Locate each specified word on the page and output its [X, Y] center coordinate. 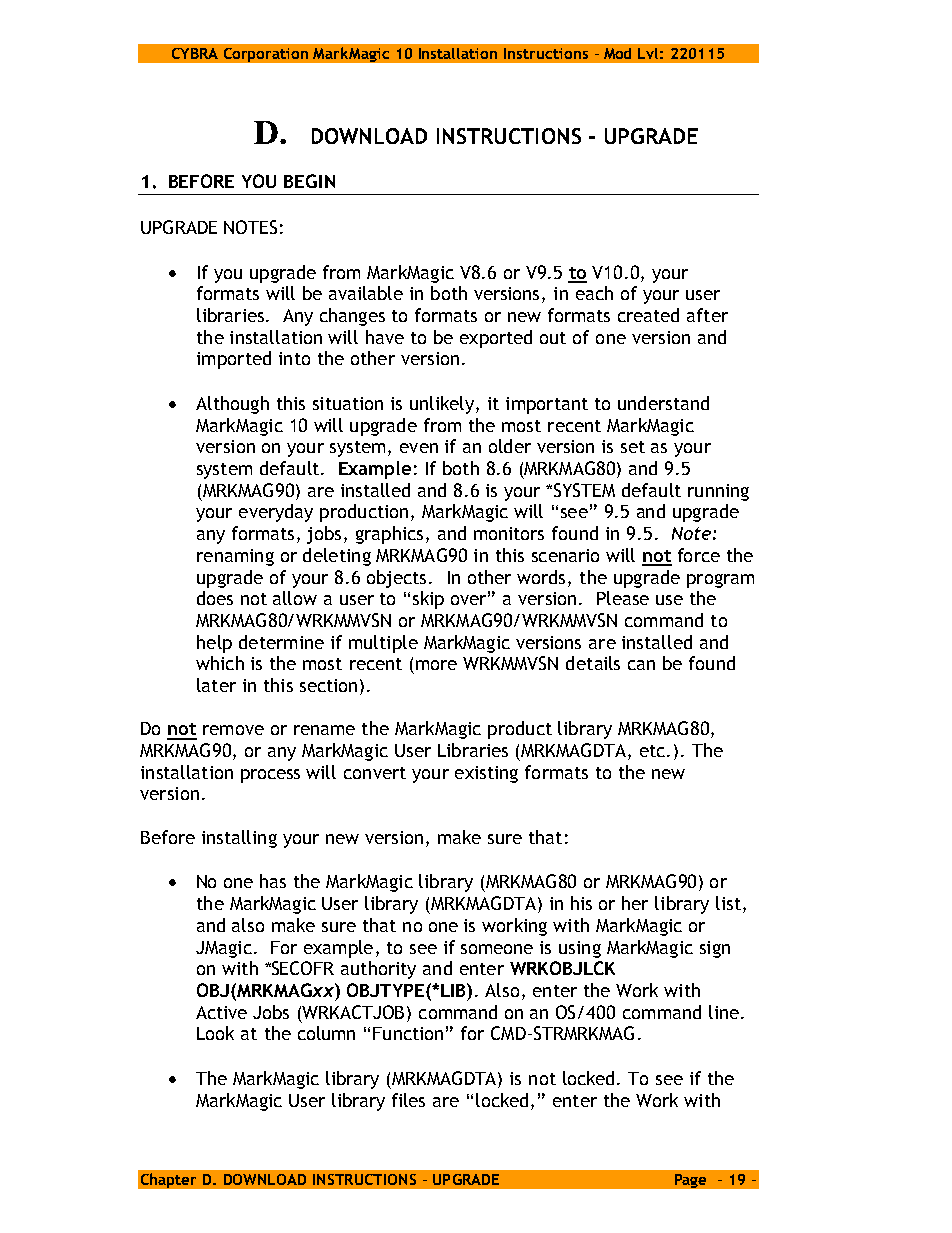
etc [654, 751]
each [594, 293]
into [294, 358]
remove [233, 730]
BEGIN [309, 181]
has [273, 881]
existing [486, 774]
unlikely [443, 405]
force [699, 555]
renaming [235, 557]
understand [663, 403]
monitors [509, 533]
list [728, 903]
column [326, 1033]
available [366, 293]
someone [497, 949]
